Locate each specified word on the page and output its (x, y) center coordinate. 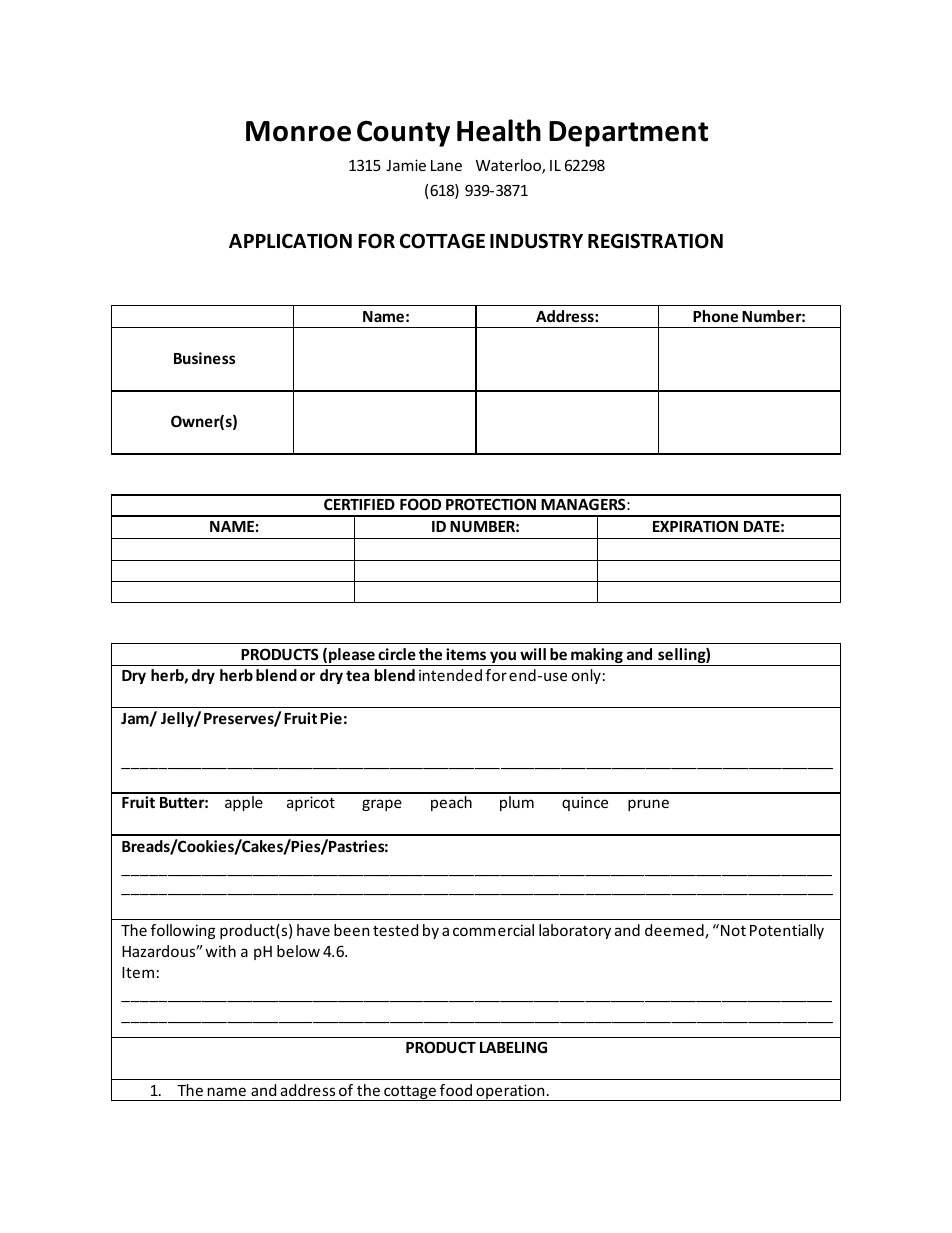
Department (628, 134)
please (352, 657)
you (503, 658)
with (221, 951)
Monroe (298, 131)
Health (499, 130)
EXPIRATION (695, 526)
